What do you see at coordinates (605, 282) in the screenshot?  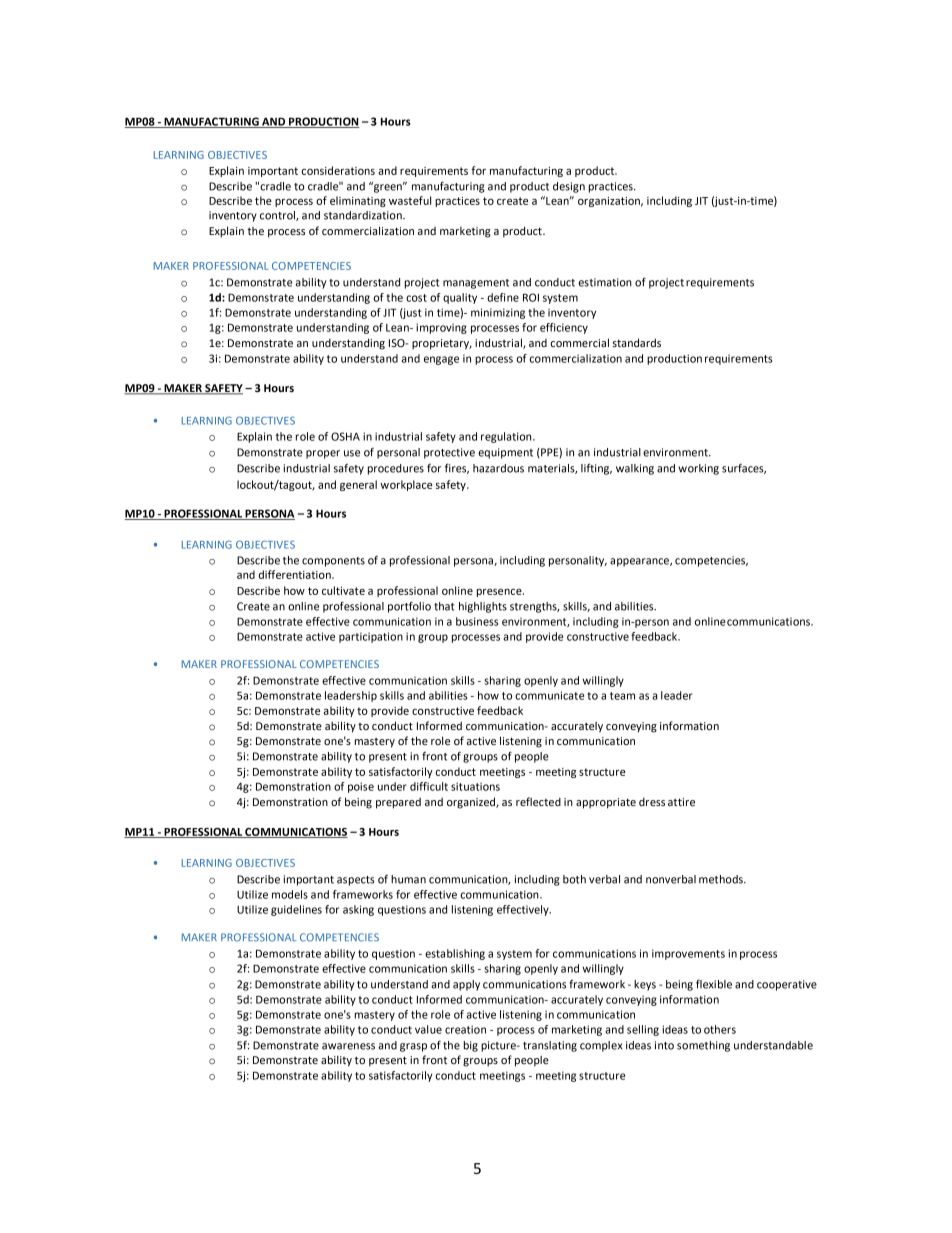 I see `estimation` at bounding box center [605, 282].
